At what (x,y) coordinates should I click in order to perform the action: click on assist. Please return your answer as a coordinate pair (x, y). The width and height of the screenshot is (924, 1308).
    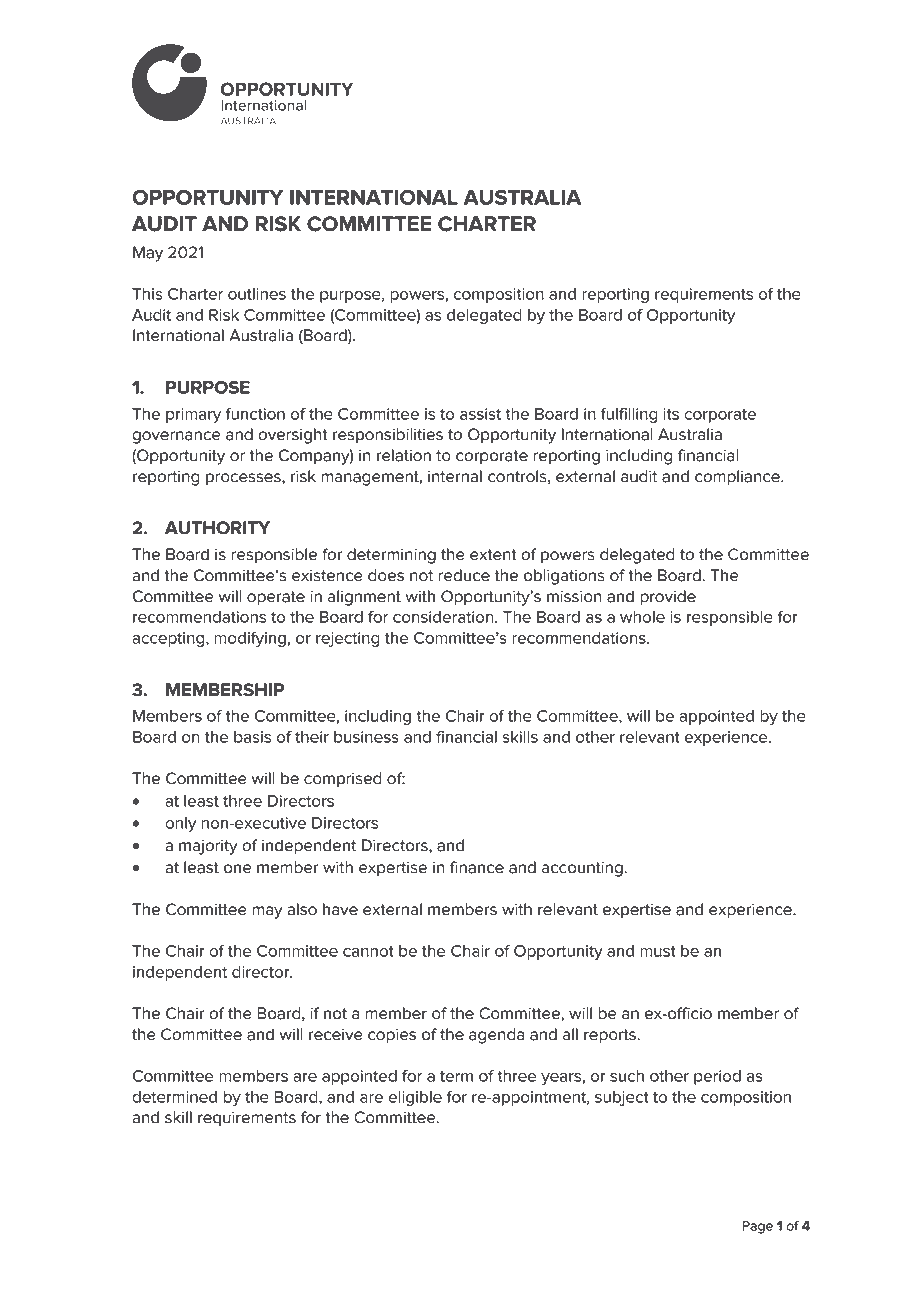
    Looking at the image, I should click on (480, 414).
